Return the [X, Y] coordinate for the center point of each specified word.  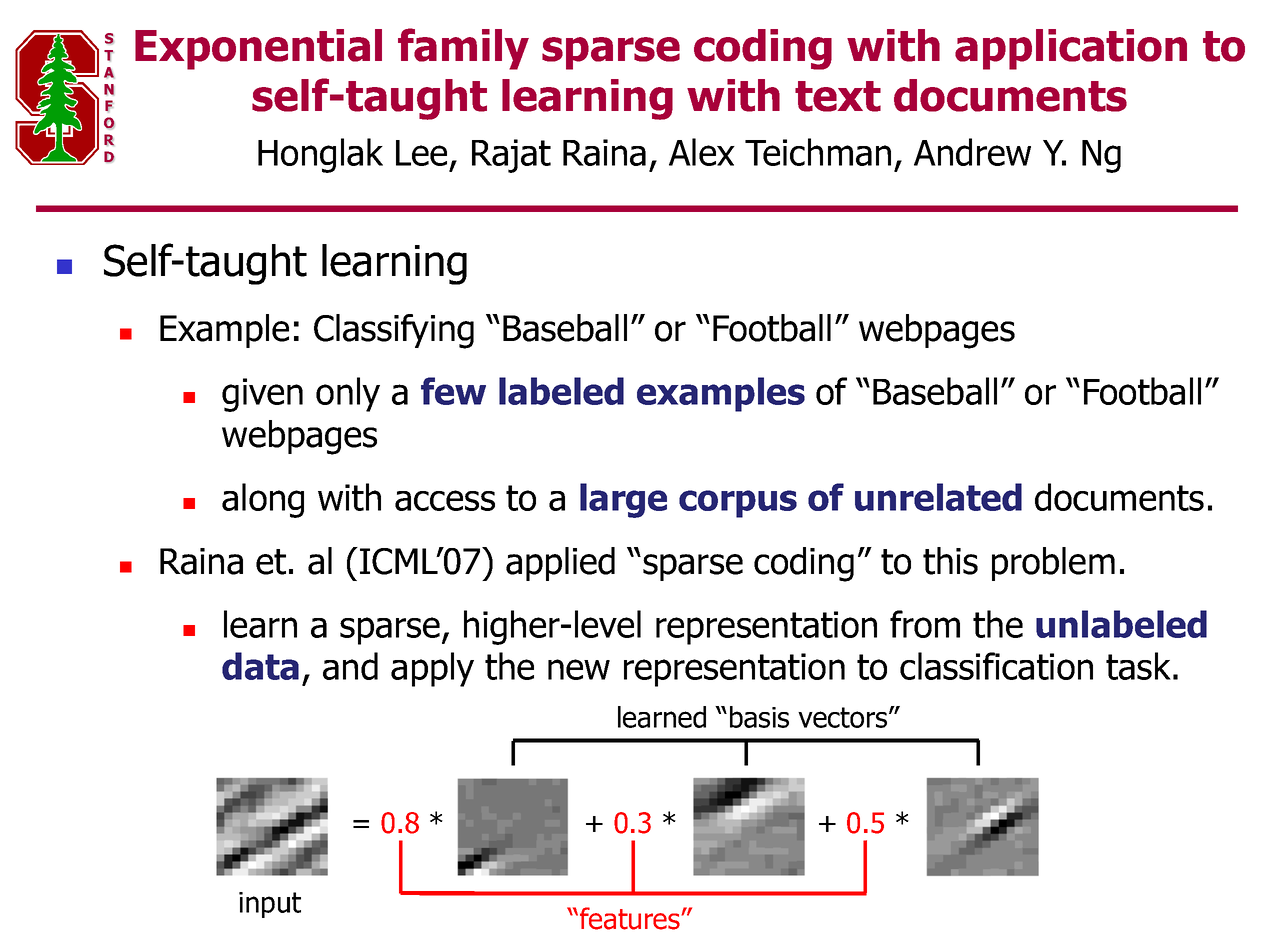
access [445, 500]
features [631, 918]
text [838, 96]
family [463, 49]
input [270, 905]
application [1071, 49]
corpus [738, 504]
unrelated [938, 497]
